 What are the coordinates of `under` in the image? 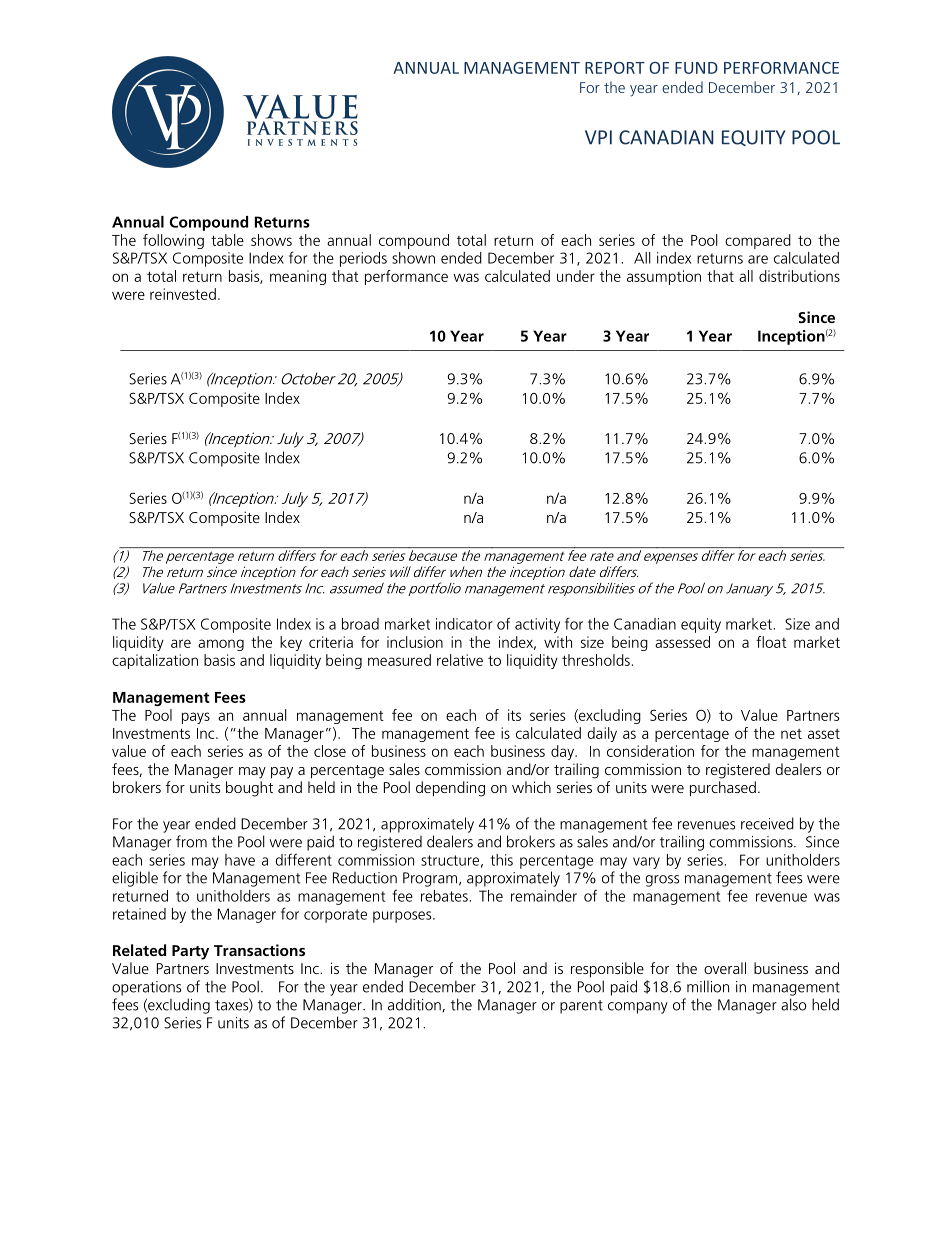 It's located at (576, 276).
